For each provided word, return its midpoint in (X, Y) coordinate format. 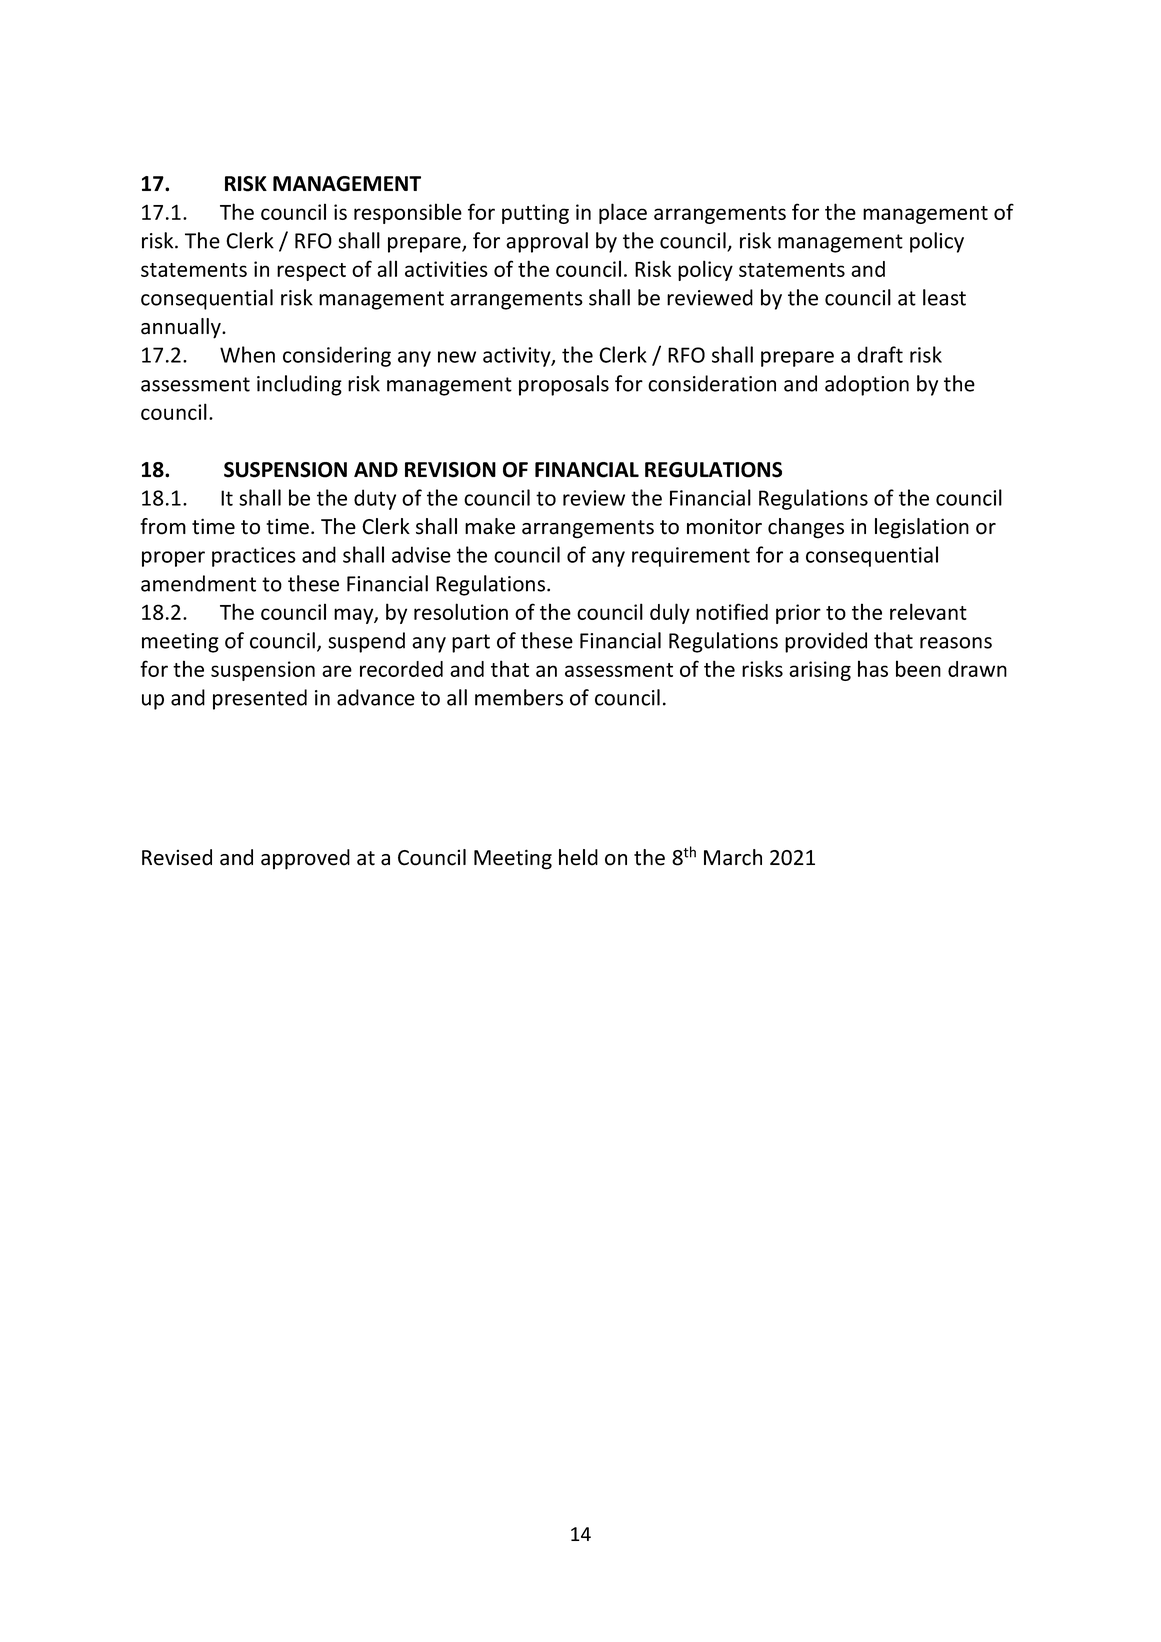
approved (305, 859)
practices (254, 557)
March (733, 857)
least (944, 297)
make (490, 526)
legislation (922, 528)
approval (547, 242)
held (578, 857)
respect (311, 272)
